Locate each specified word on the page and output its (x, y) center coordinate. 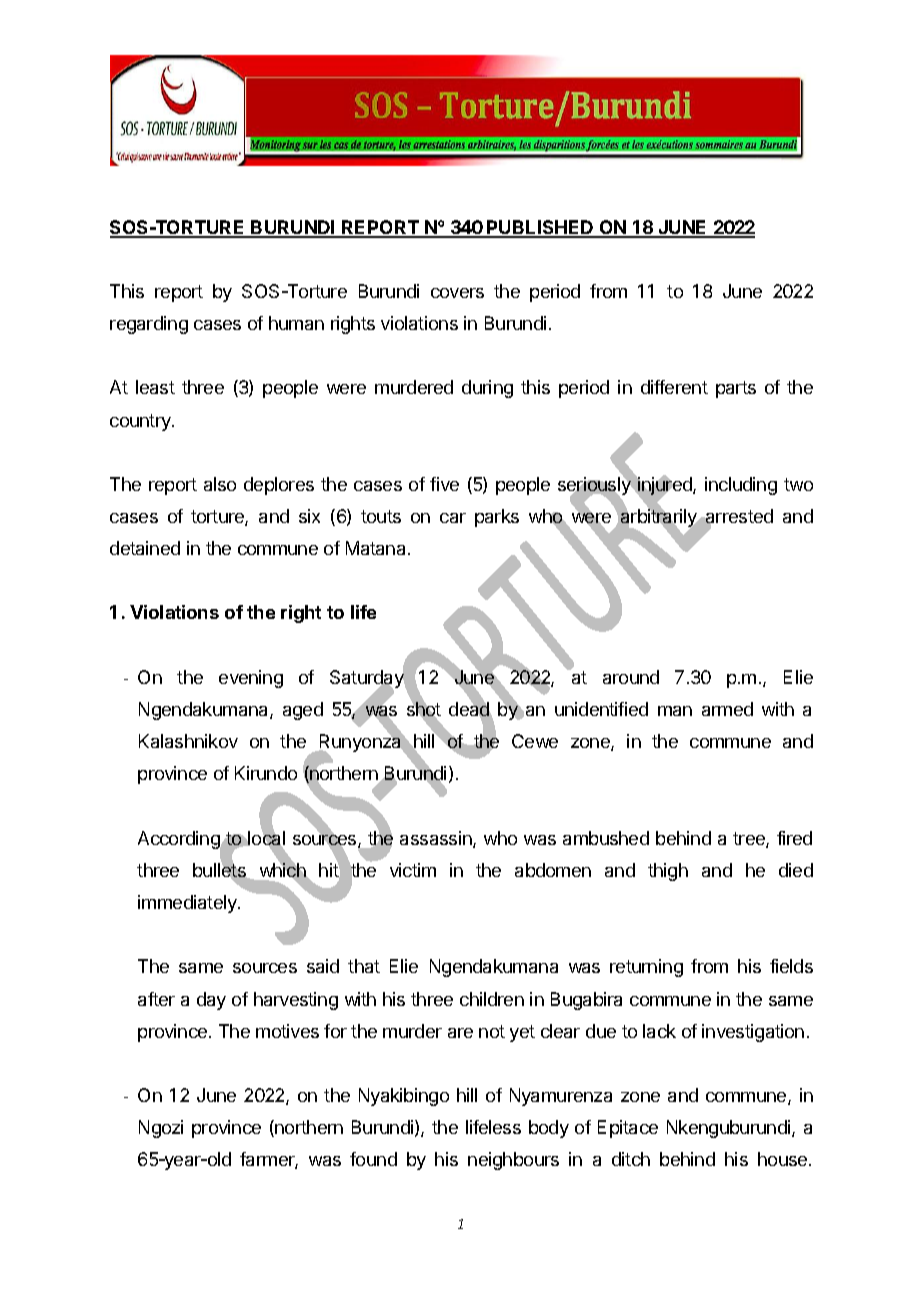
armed (727, 709)
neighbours (513, 1161)
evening (251, 679)
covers (457, 293)
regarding (149, 325)
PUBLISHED (540, 228)
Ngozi (161, 1129)
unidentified (601, 709)
